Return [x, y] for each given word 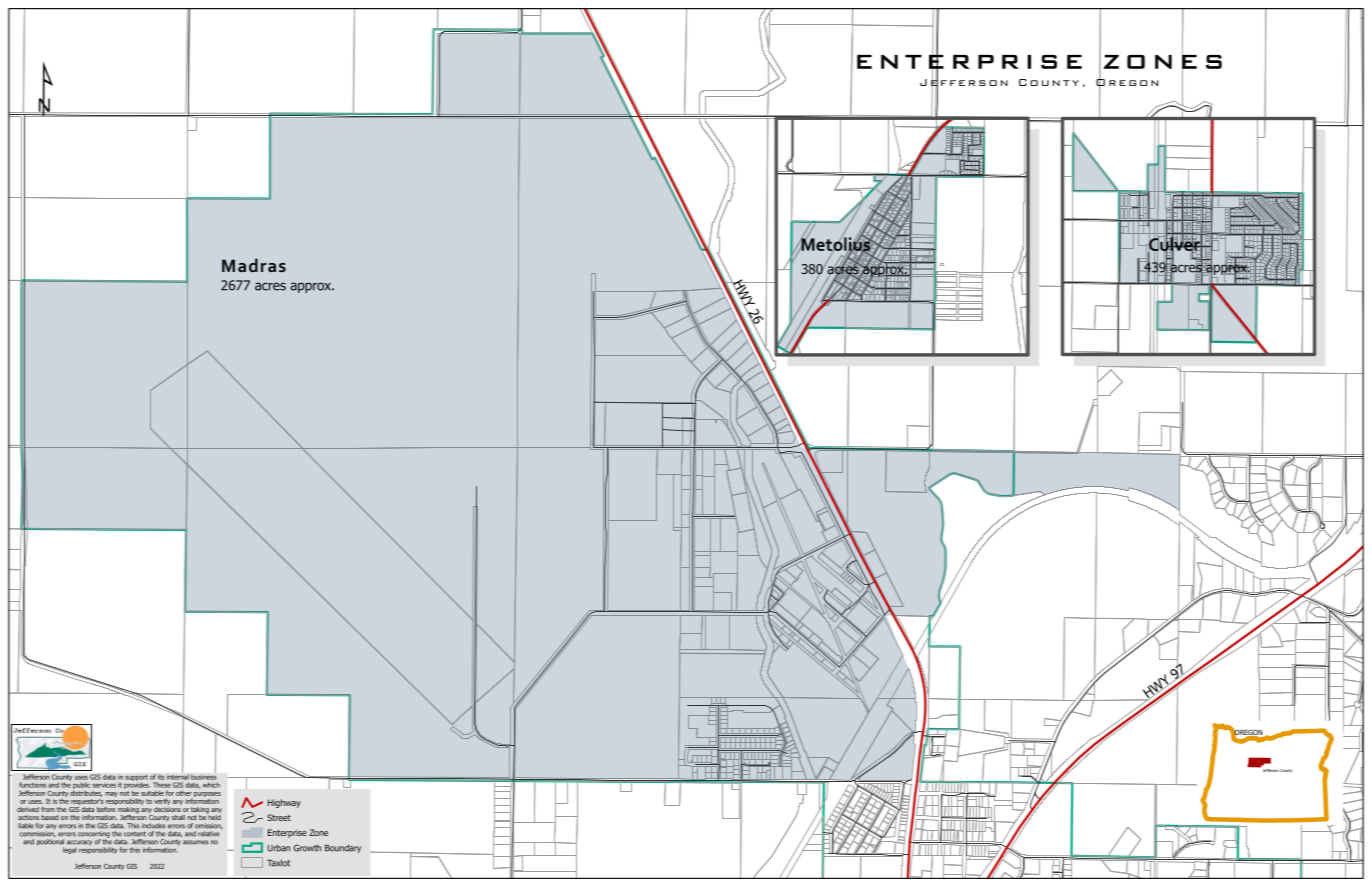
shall [178, 817]
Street [279, 817]
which [211, 785]
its [161, 777]
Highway [284, 803]
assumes [196, 842]
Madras [254, 265]
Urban [279, 848]
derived [28, 809]
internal [178, 776]
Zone [318, 832]
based [50, 818]
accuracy [79, 842]
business [204, 776]
